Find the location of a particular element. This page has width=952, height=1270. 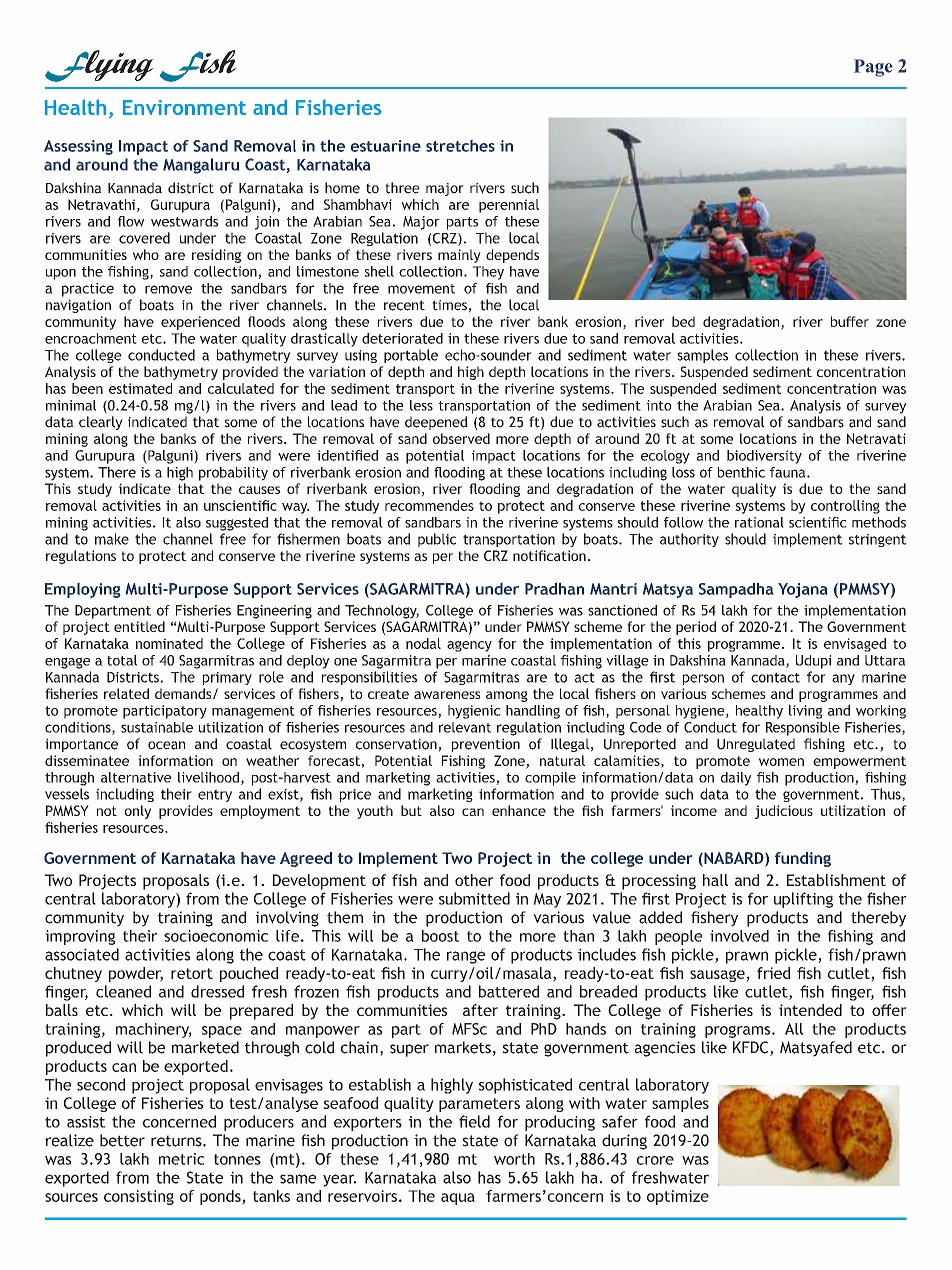

stretches is located at coordinates (460, 146).
